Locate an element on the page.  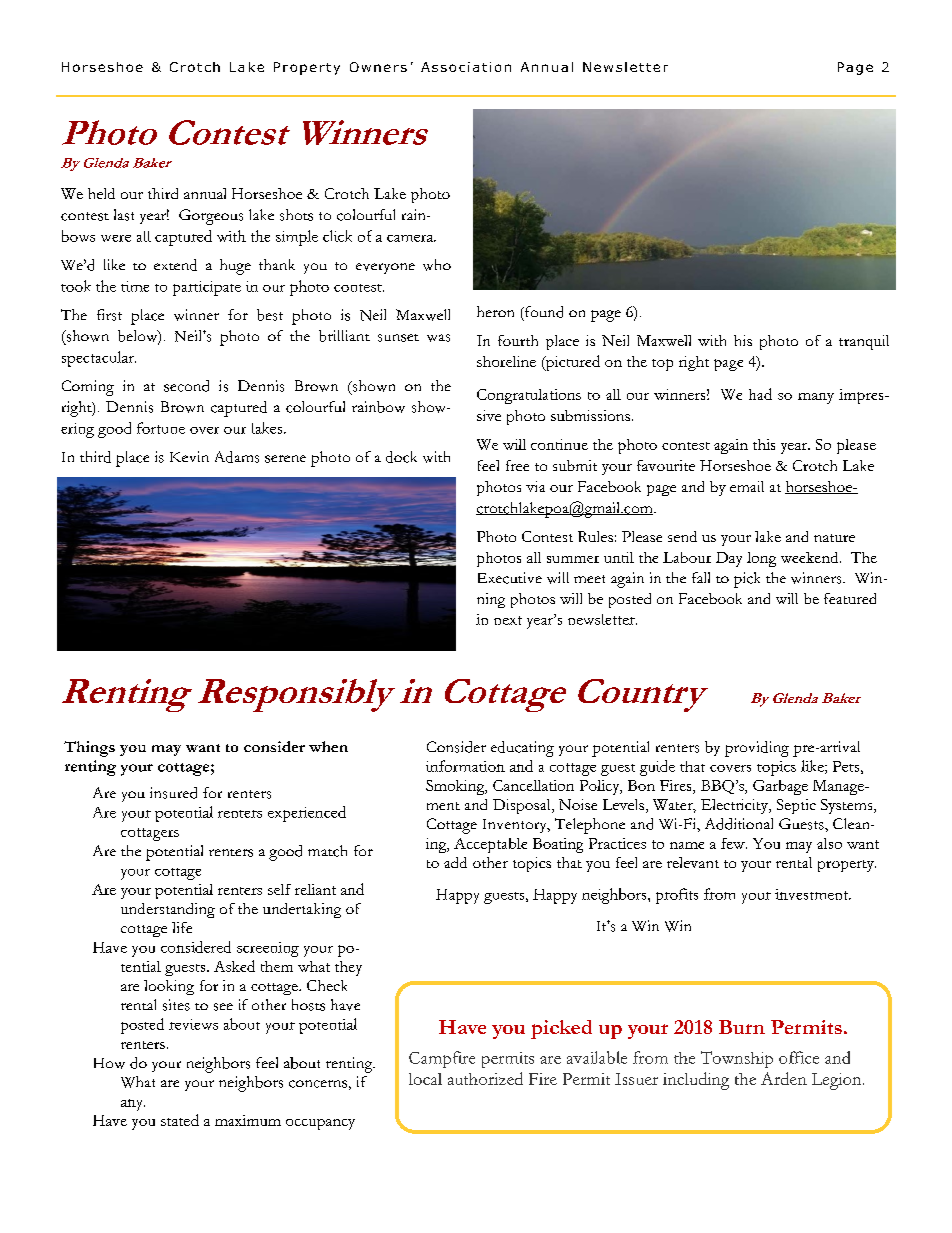
camera is located at coordinates (411, 238).
